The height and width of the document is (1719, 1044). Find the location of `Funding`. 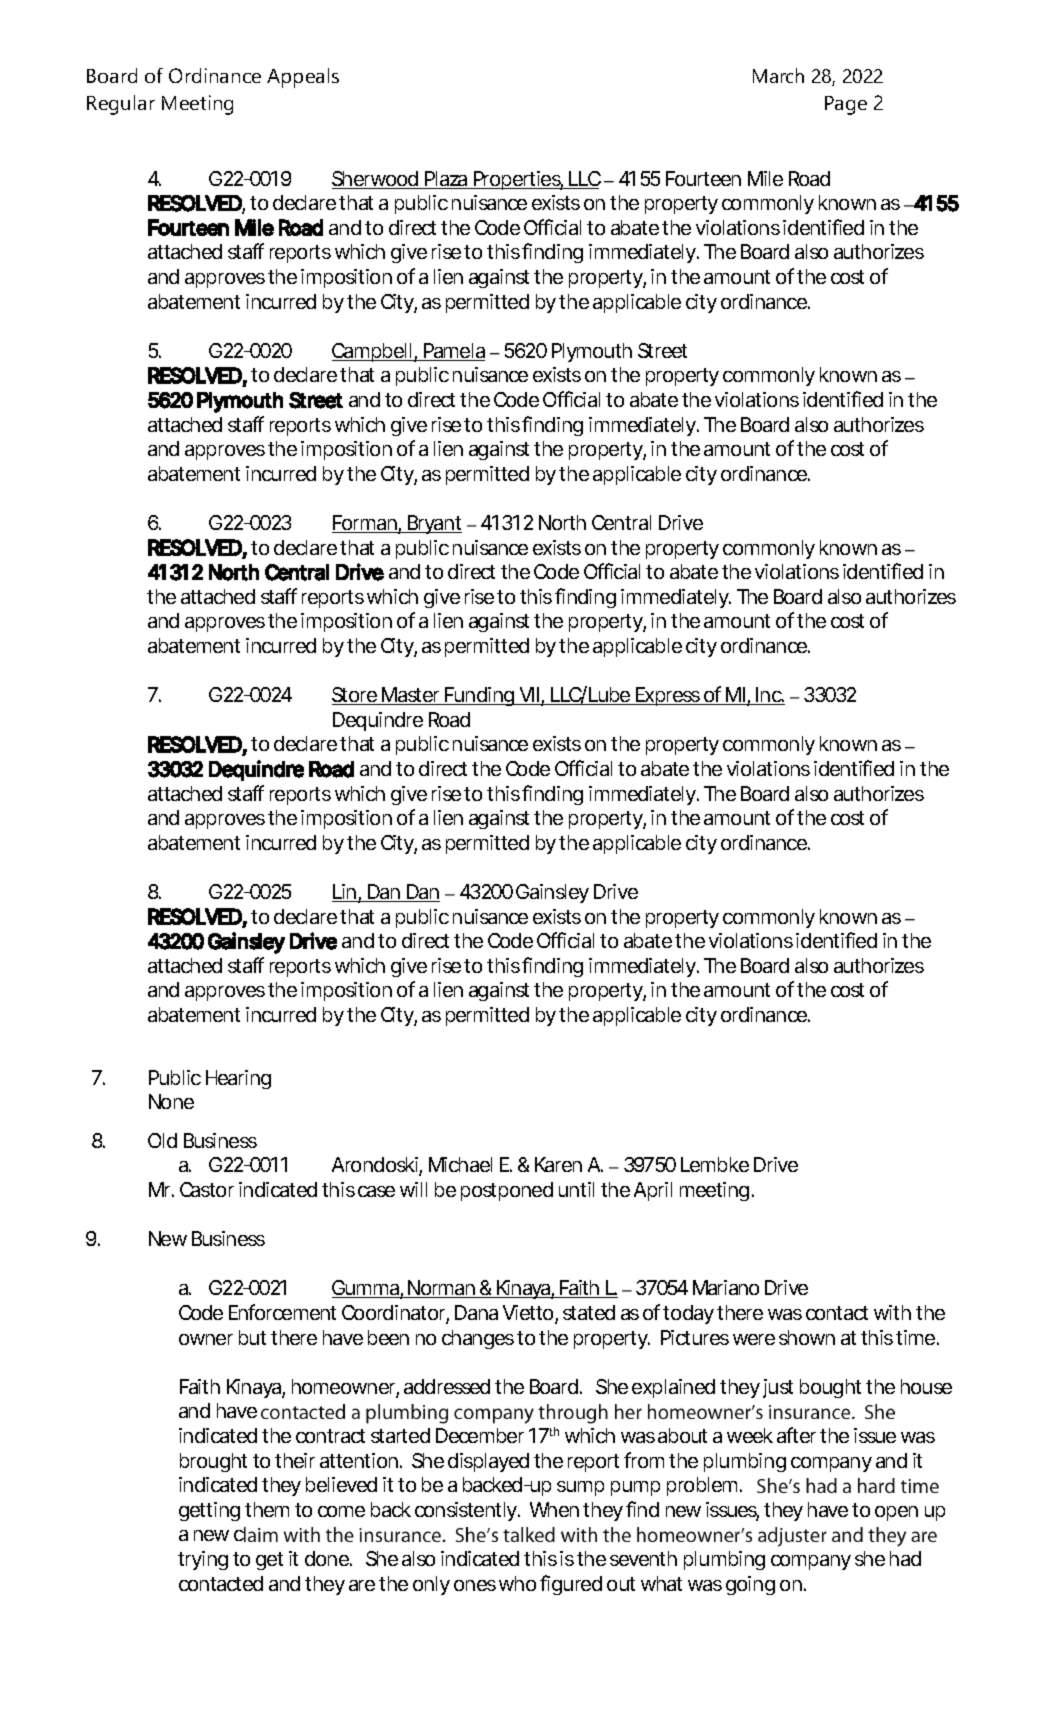

Funding is located at coordinates (478, 696).
